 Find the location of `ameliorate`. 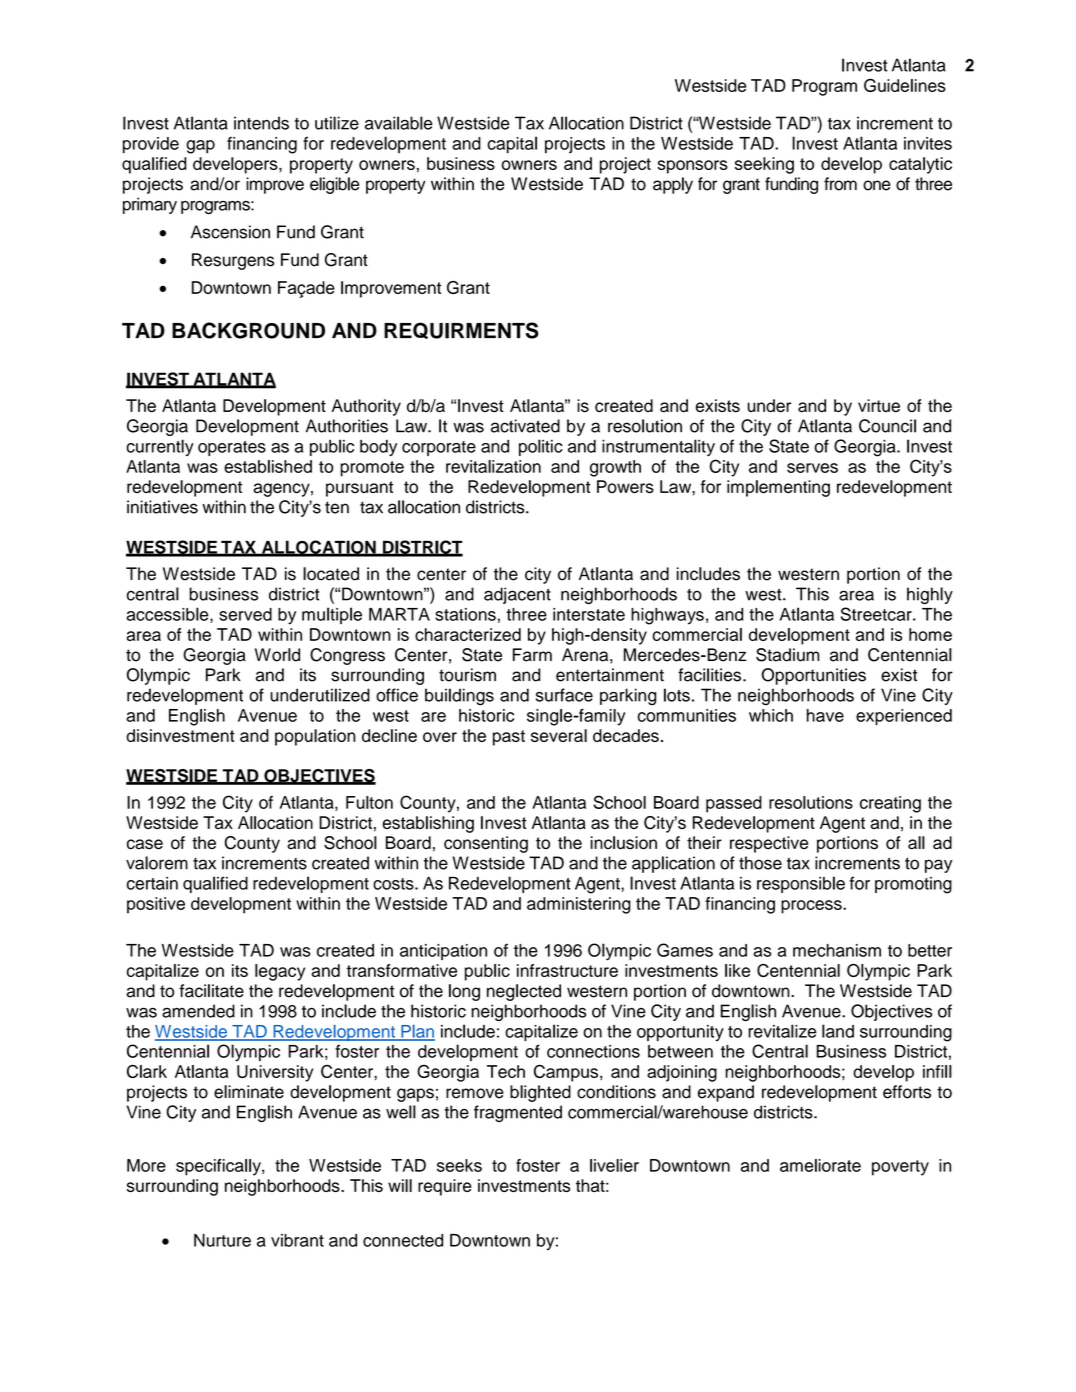

ameliorate is located at coordinates (820, 1165).
